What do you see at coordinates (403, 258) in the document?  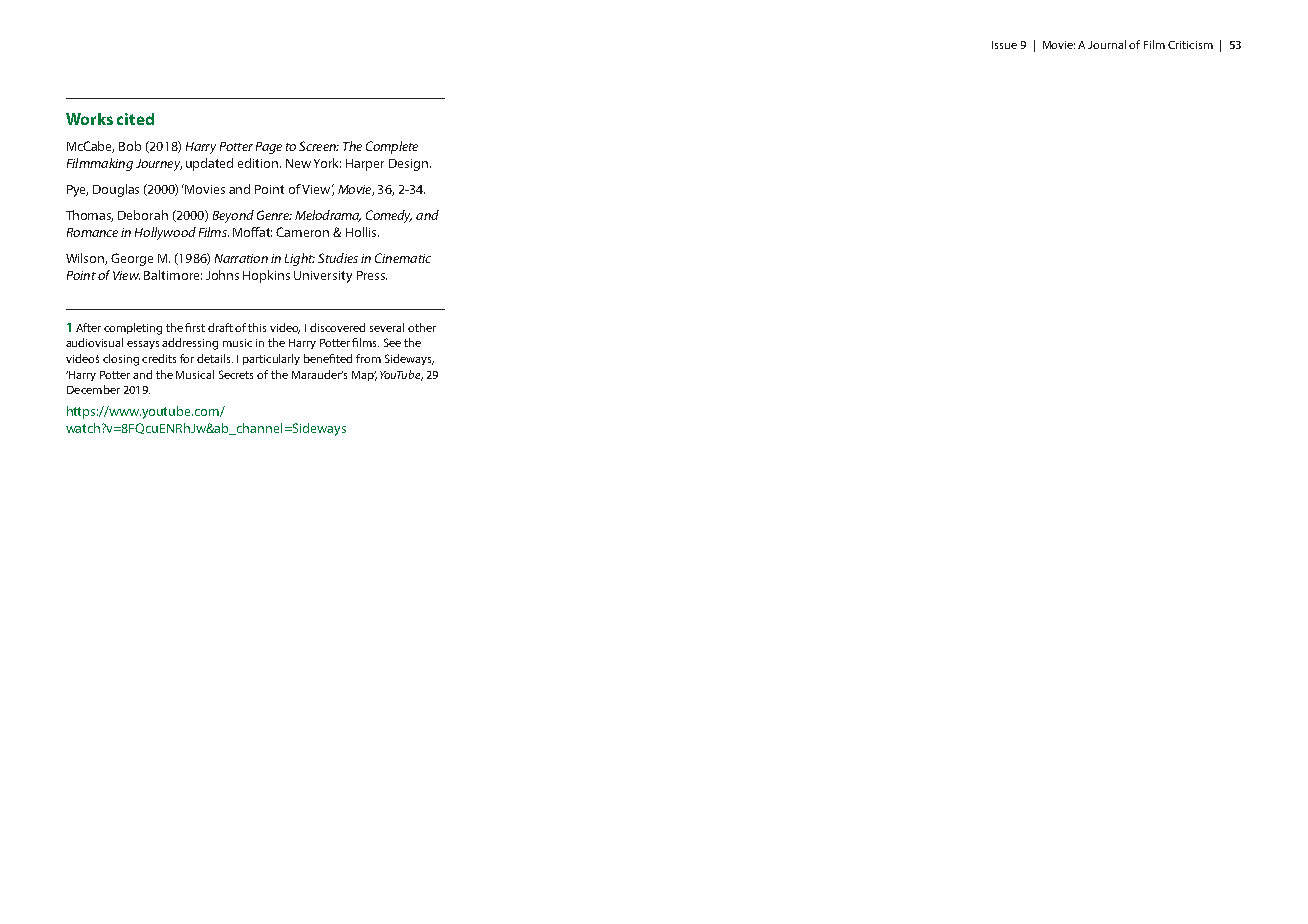 I see `Cinematic` at bounding box center [403, 258].
